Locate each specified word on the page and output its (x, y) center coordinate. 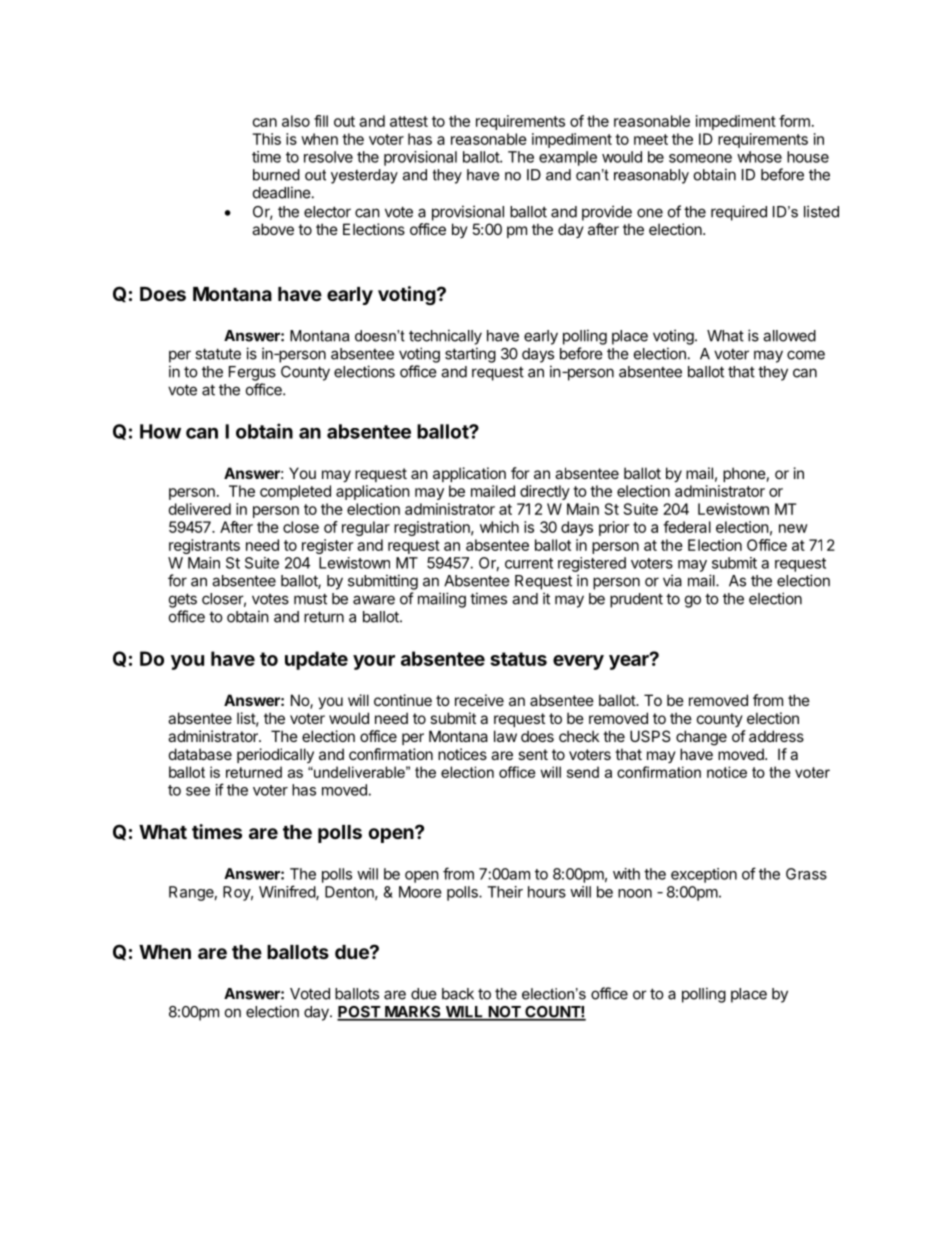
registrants (204, 546)
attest (409, 121)
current (529, 563)
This (266, 139)
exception (704, 875)
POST (359, 1013)
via (672, 580)
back (458, 994)
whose (759, 157)
